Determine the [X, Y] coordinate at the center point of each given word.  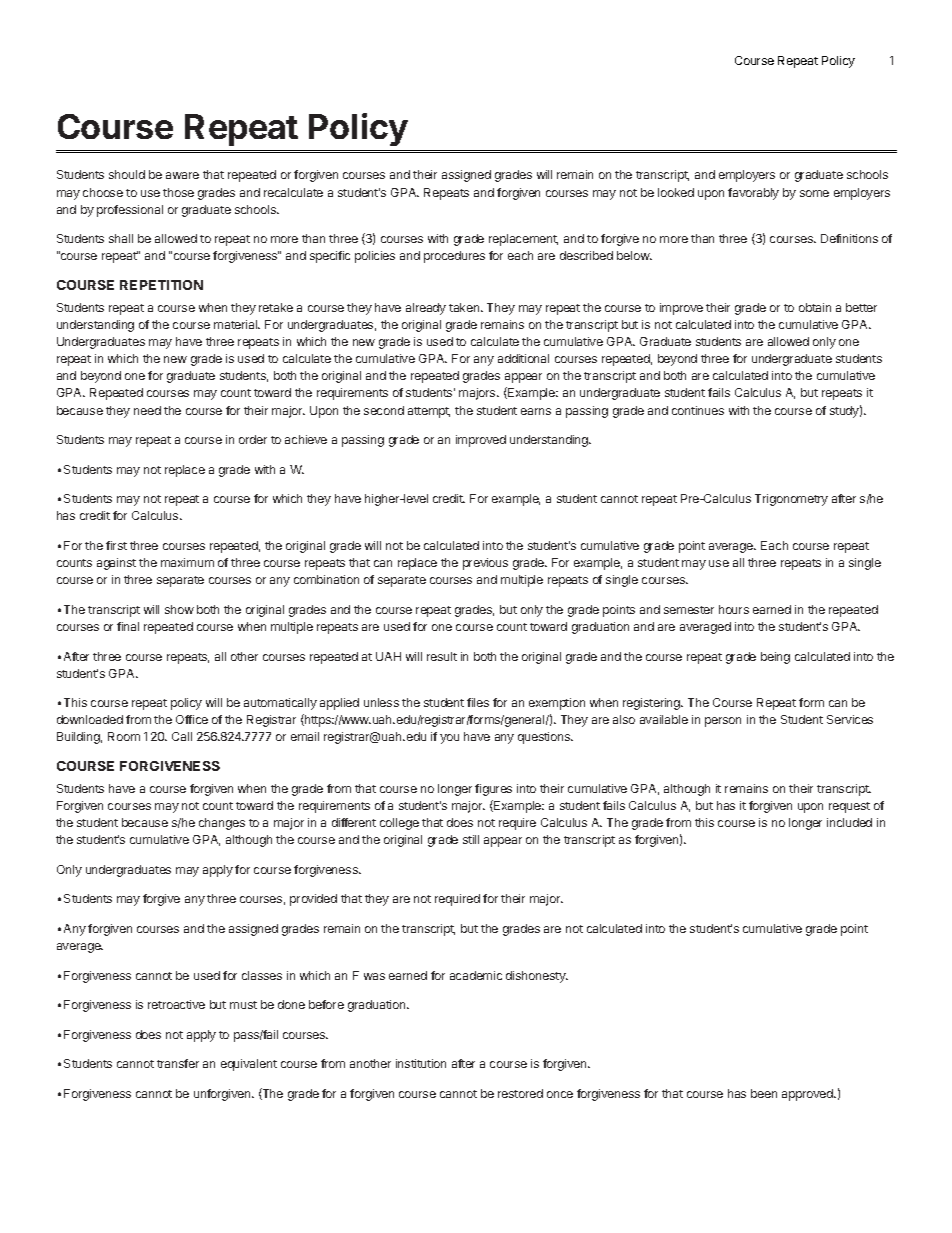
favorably [753, 194]
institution [421, 1063]
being [775, 658]
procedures [454, 257]
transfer [178, 1063]
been [764, 1093]
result [442, 656]
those [178, 192]
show [179, 609]
